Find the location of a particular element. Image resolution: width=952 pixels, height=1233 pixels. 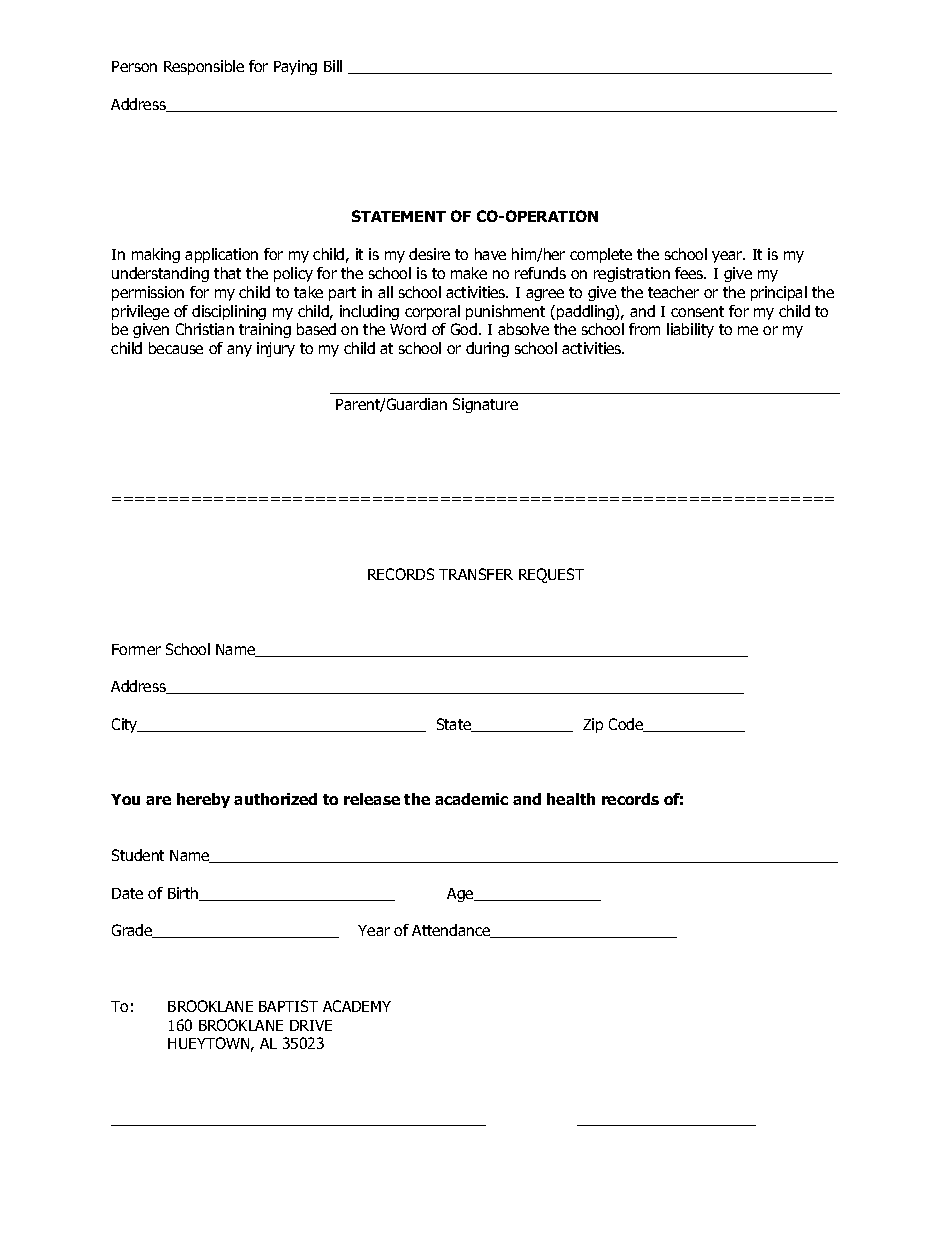

BAPTIST is located at coordinates (288, 1006).
